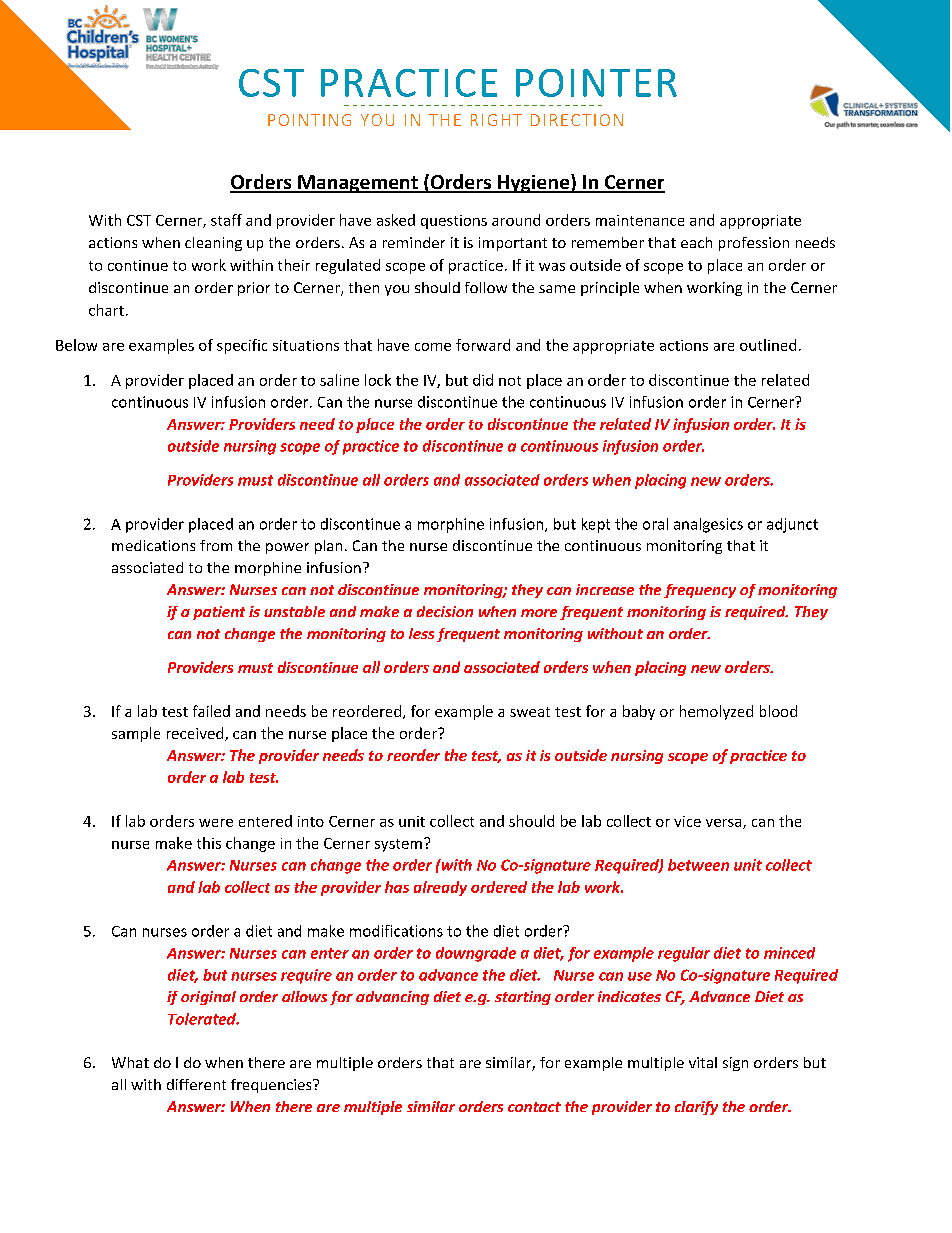  Describe the element at coordinates (209, 843) in the image. I see `this` at that location.
